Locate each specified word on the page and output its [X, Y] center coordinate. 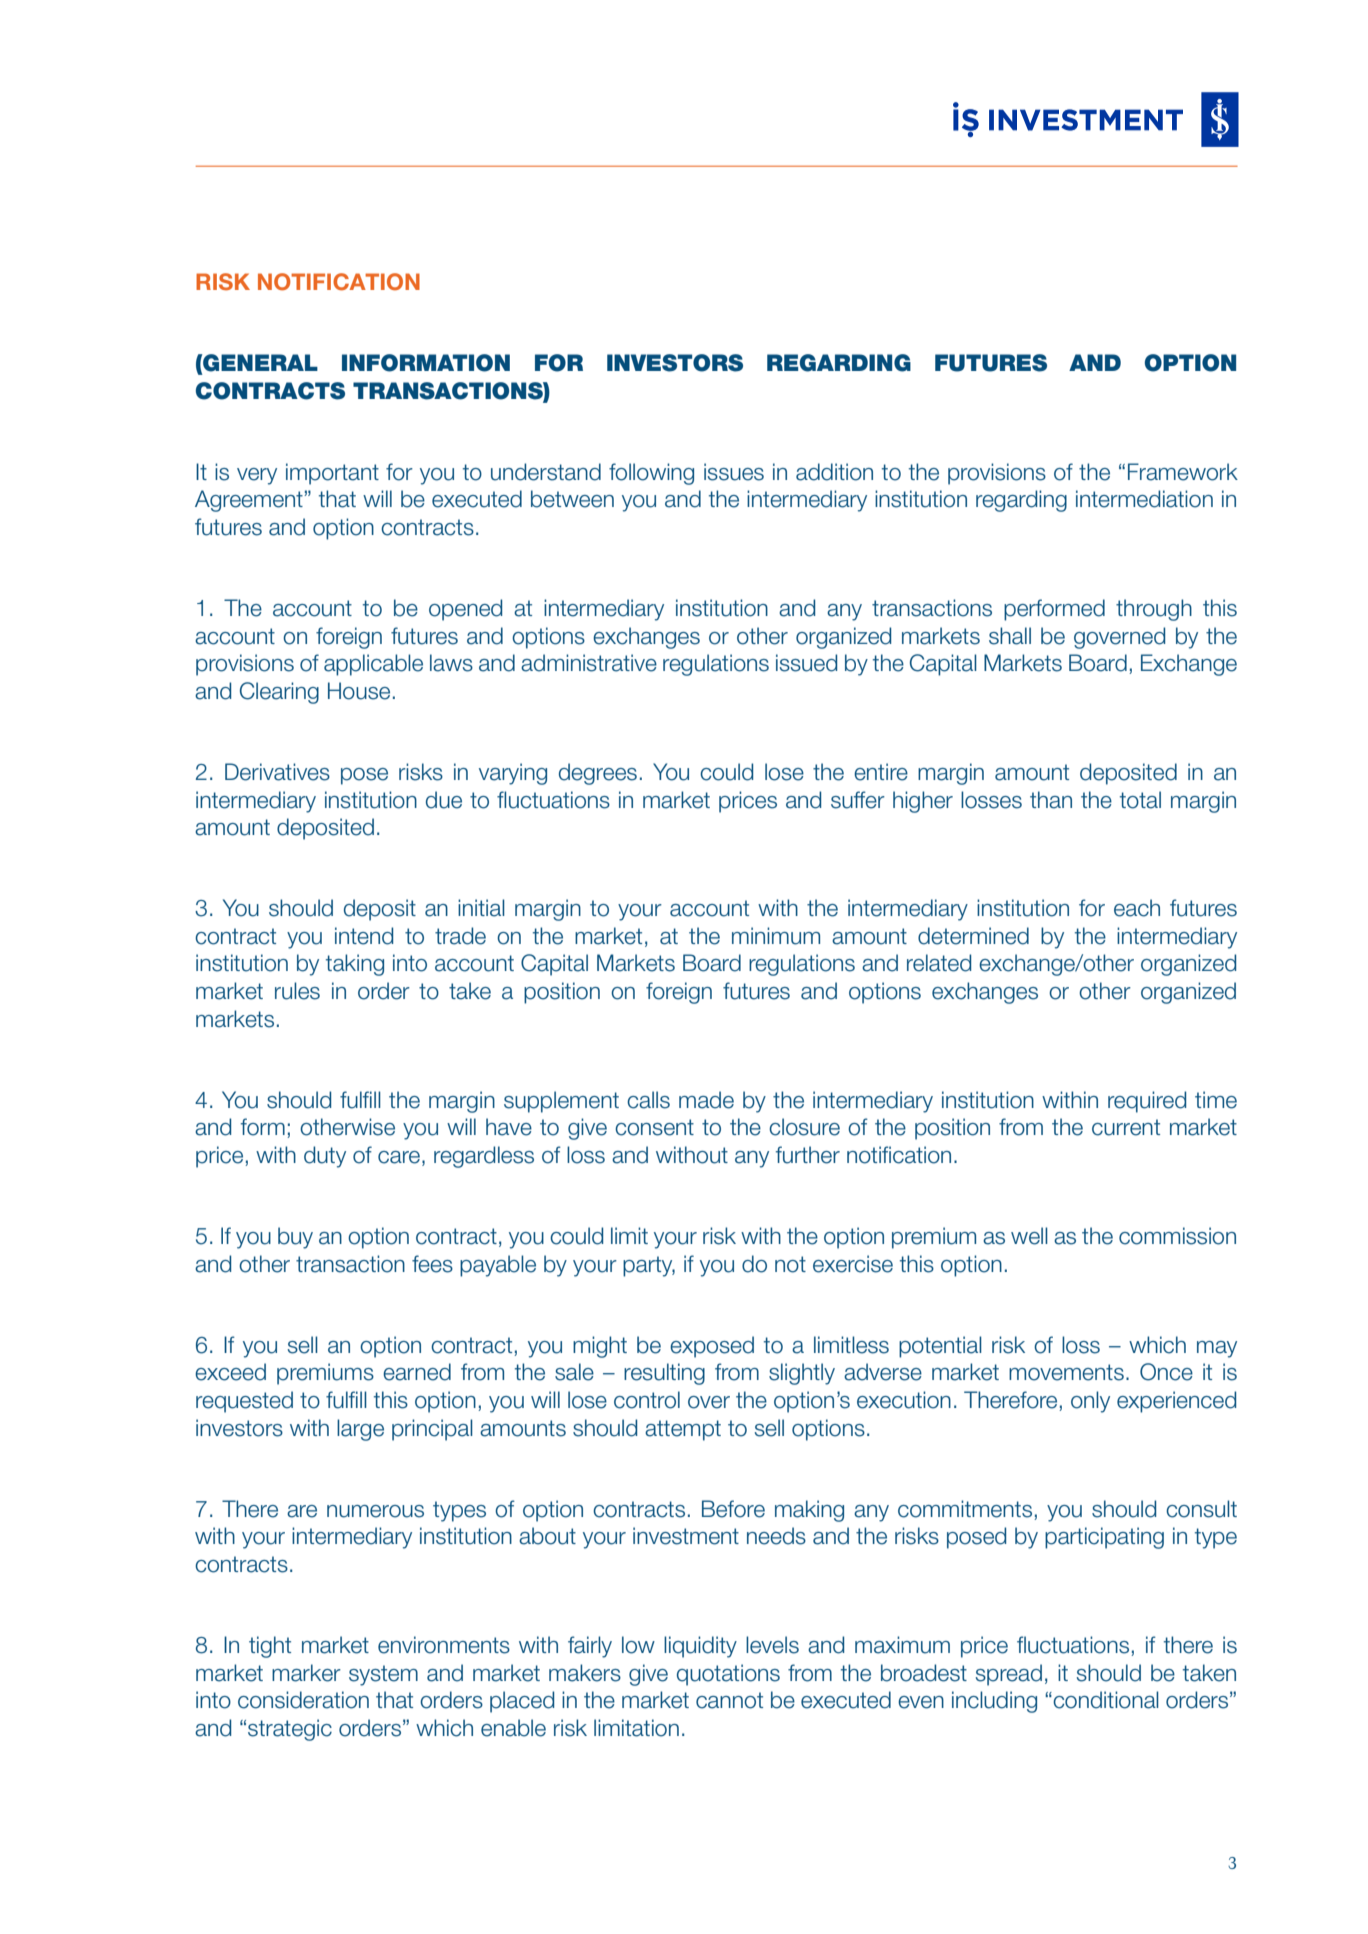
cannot [729, 1700]
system [383, 1675]
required [1147, 1102]
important [332, 474]
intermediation [1144, 499]
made [706, 1100]
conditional [1105, 1700]
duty [325, 1157]
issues [734, 472]
